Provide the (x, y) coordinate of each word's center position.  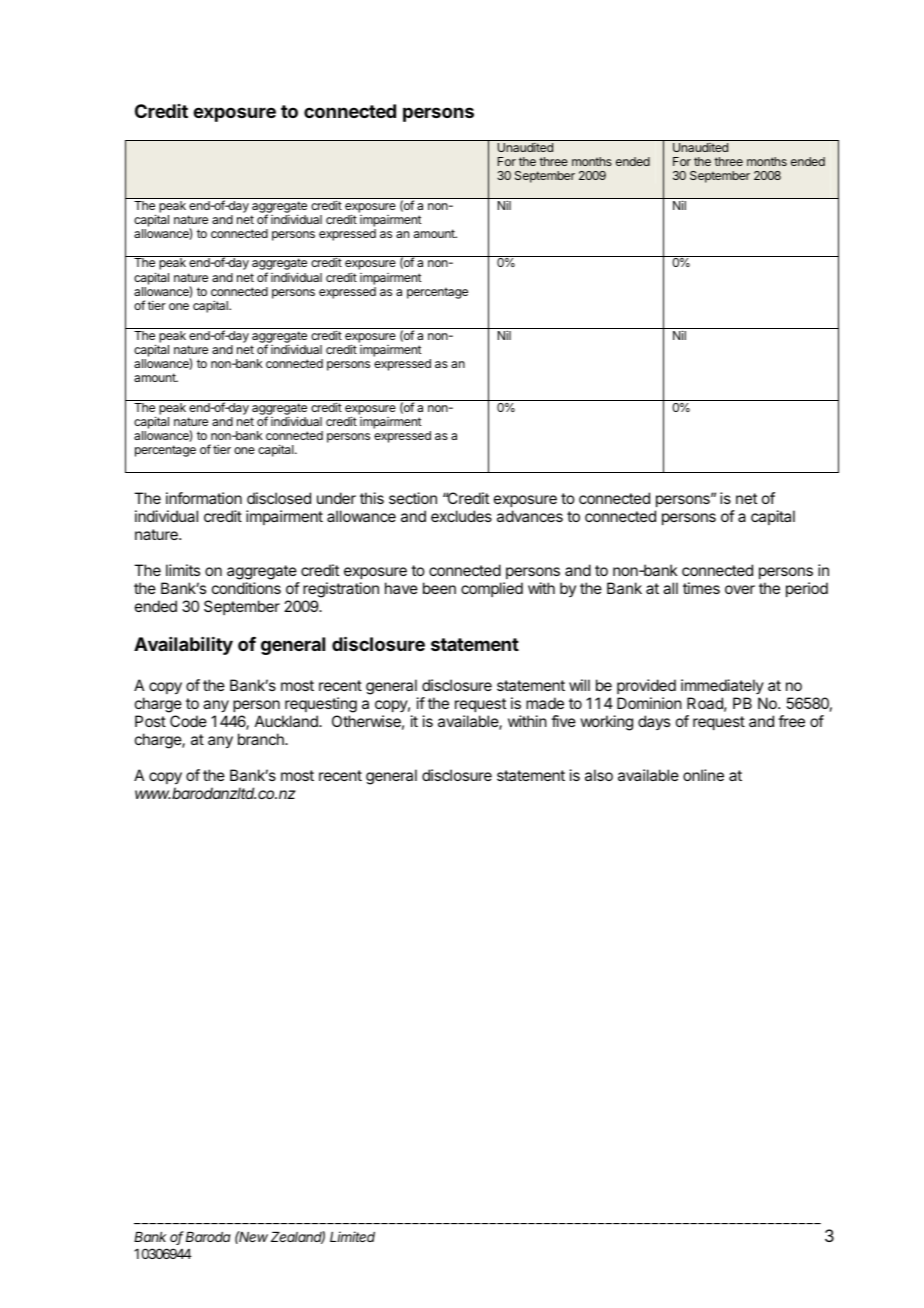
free (791, 721)
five (563, 721)
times (701, 588)
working (606, 723)
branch (262, 739)
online (703, 775)
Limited (352, 1236)
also (599, 775)
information (204, 498)
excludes (461, 516)
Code (188, 721)
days (654, 722)
